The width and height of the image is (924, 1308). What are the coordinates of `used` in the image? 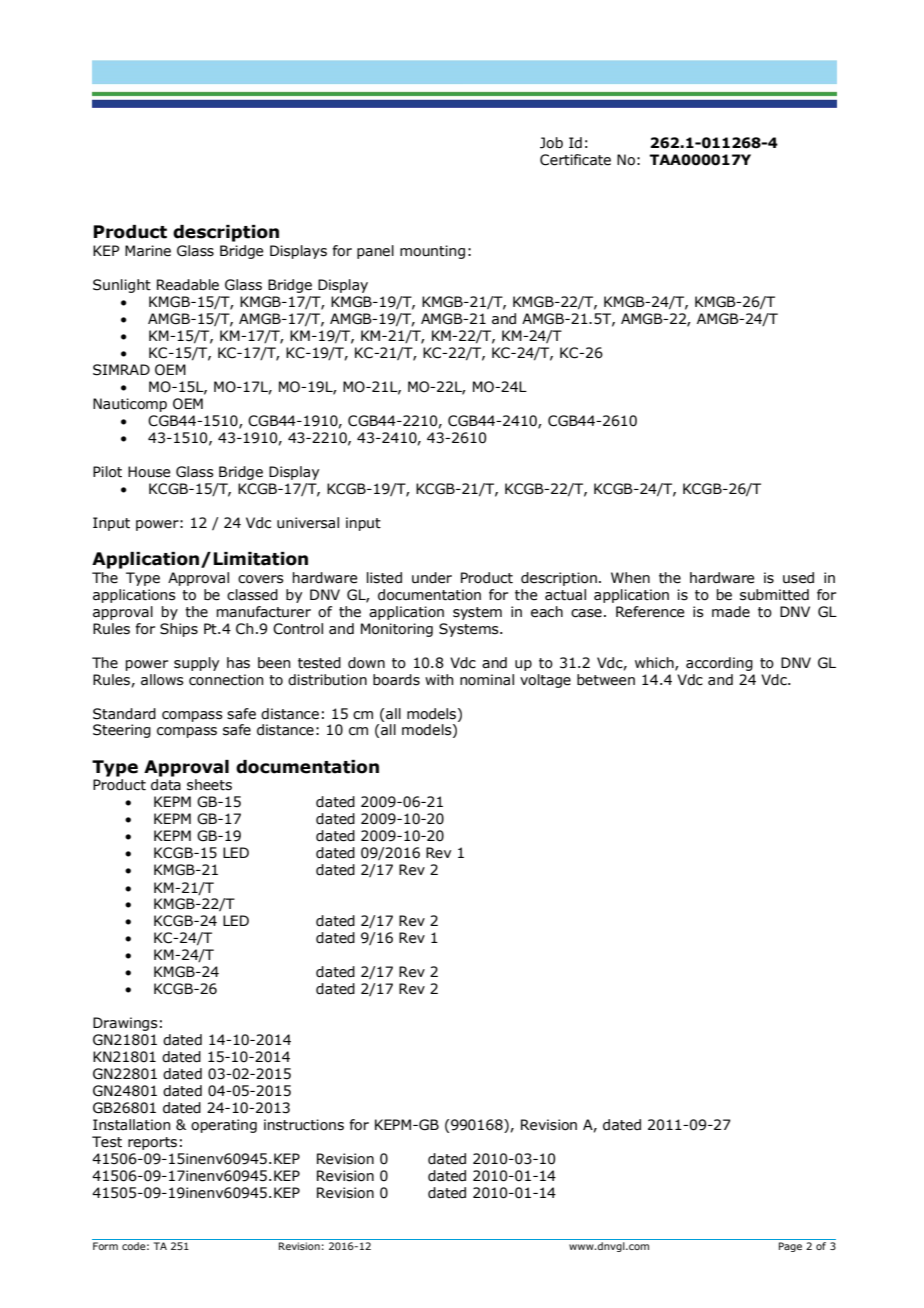 It's located at (798, 578).
